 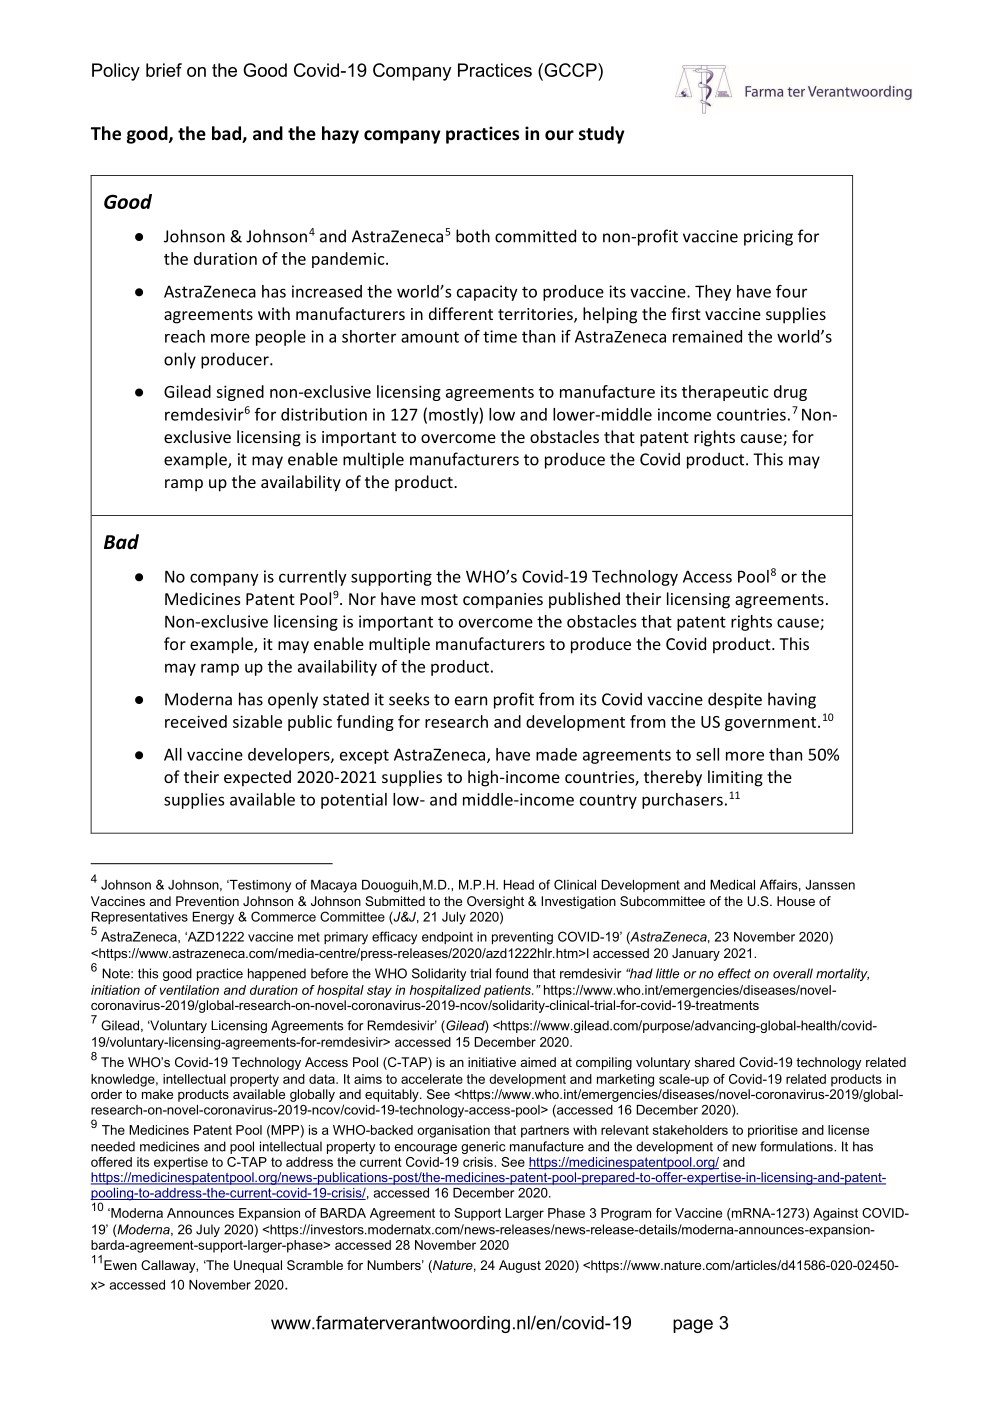 I want to click on study, so click(x=602, y=135).
